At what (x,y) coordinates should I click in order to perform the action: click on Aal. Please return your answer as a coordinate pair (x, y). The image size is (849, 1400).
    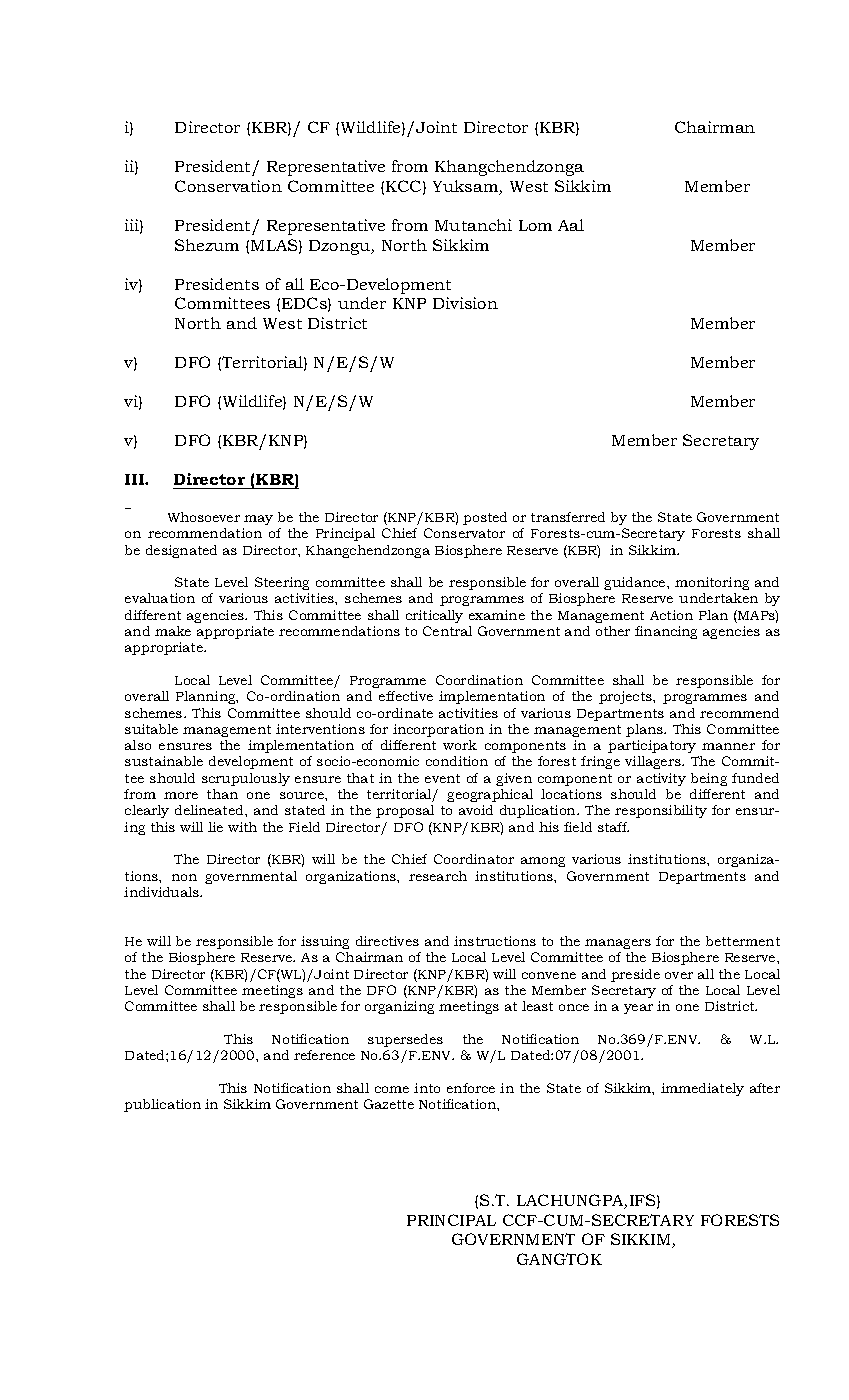
    Looking at the image, I should click on (571, 225).
